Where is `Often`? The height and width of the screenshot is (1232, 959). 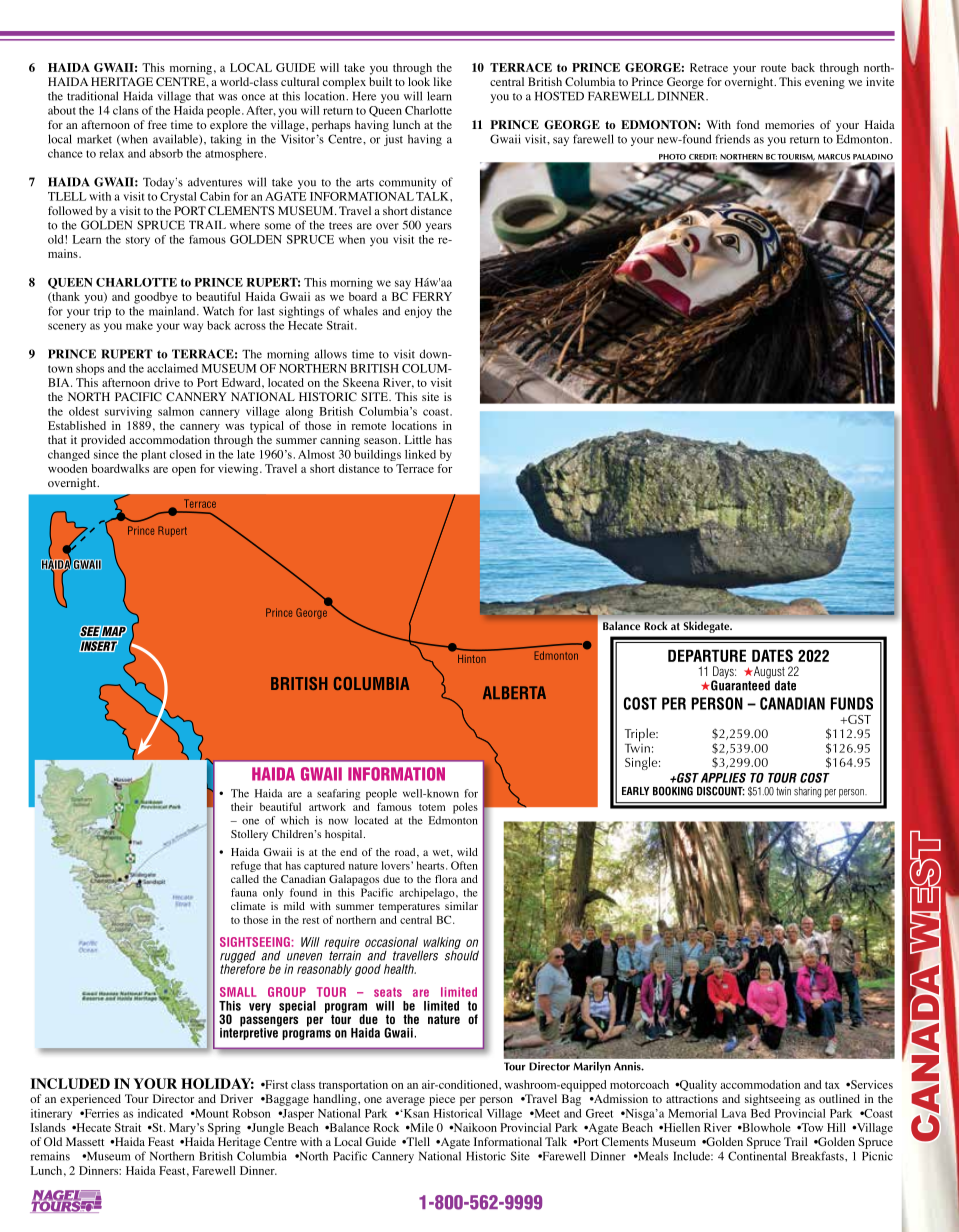
Often is located at coordinates (464, 865).
